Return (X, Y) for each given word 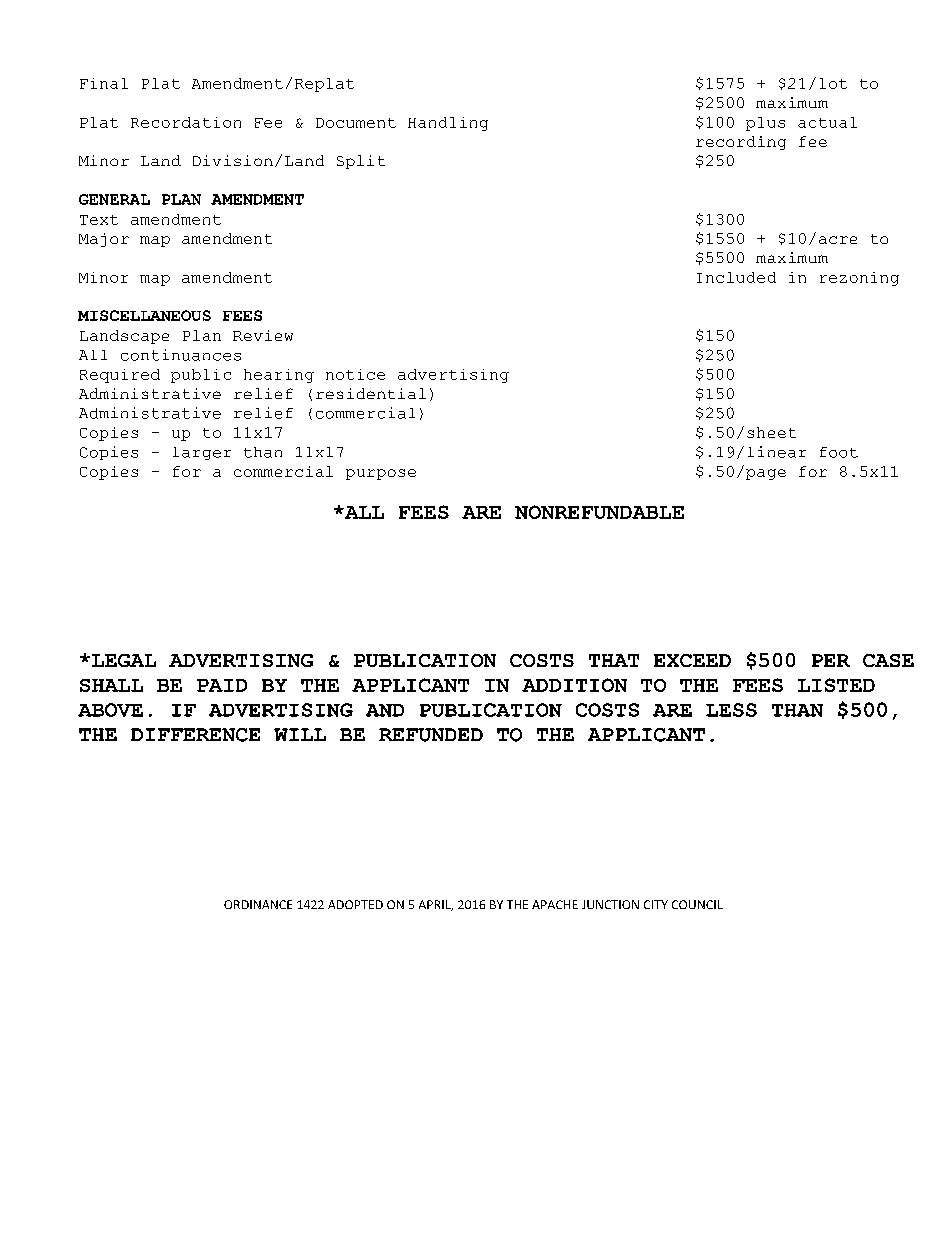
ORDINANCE (258, 904)
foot (839, 452)
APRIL (436, 905)
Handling (448, 124)
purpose (381, 474)
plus (765, 124)
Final (104, 83)
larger (202, 453)
